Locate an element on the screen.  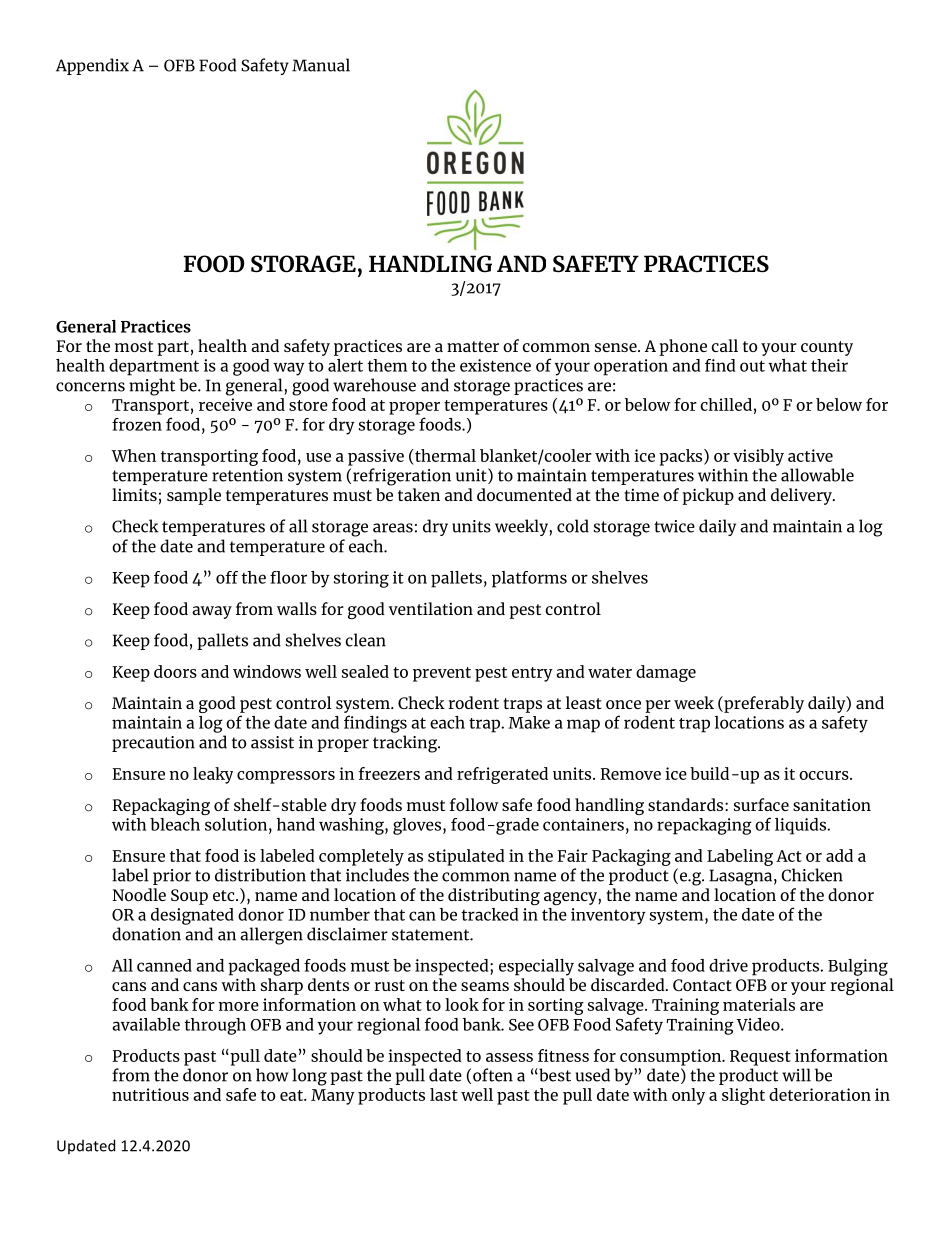
twice is located at coordinates (674, 526).
